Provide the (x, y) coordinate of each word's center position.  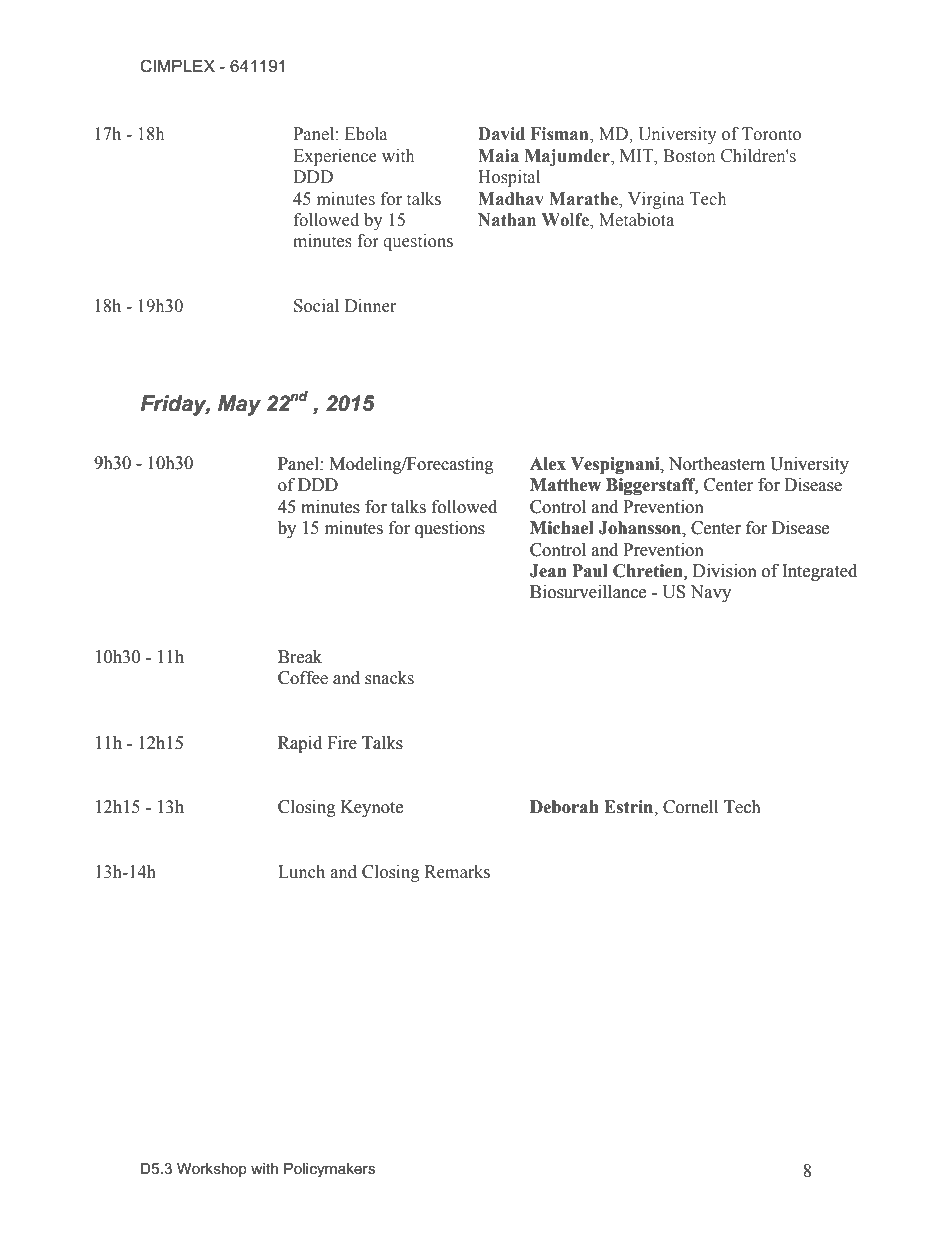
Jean (548, 571)
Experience (335, 157)
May (239, 405)
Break (300, 657)
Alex (548, 464)
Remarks (457, 872)
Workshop (212, 1170)
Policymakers (329, 1170)
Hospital (509, 178)
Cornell (690, 807)
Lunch (301, 872)
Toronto (771, 134)
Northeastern (717, 464)
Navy (710, 593)
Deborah (564, 807)
